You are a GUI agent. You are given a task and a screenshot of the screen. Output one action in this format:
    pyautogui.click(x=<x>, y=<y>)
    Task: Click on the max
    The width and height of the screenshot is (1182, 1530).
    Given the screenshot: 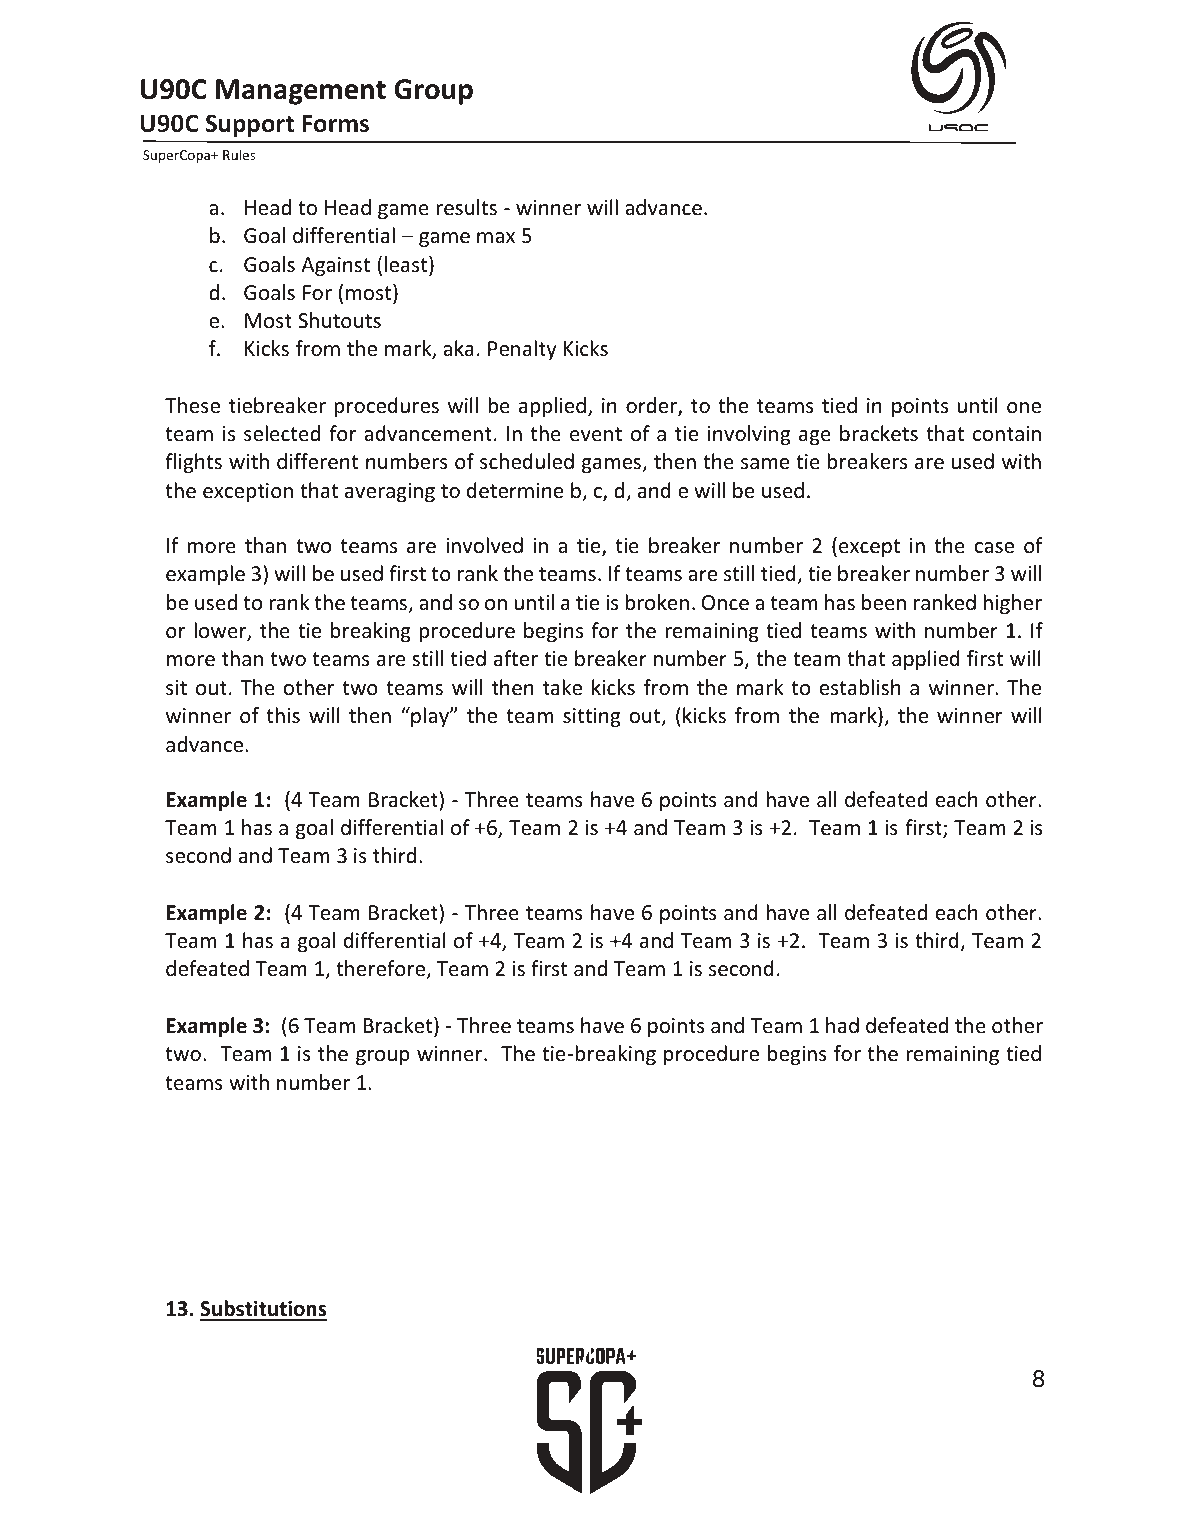 What is the action you would take?
    pyautogui.click(x=496, y=237)
